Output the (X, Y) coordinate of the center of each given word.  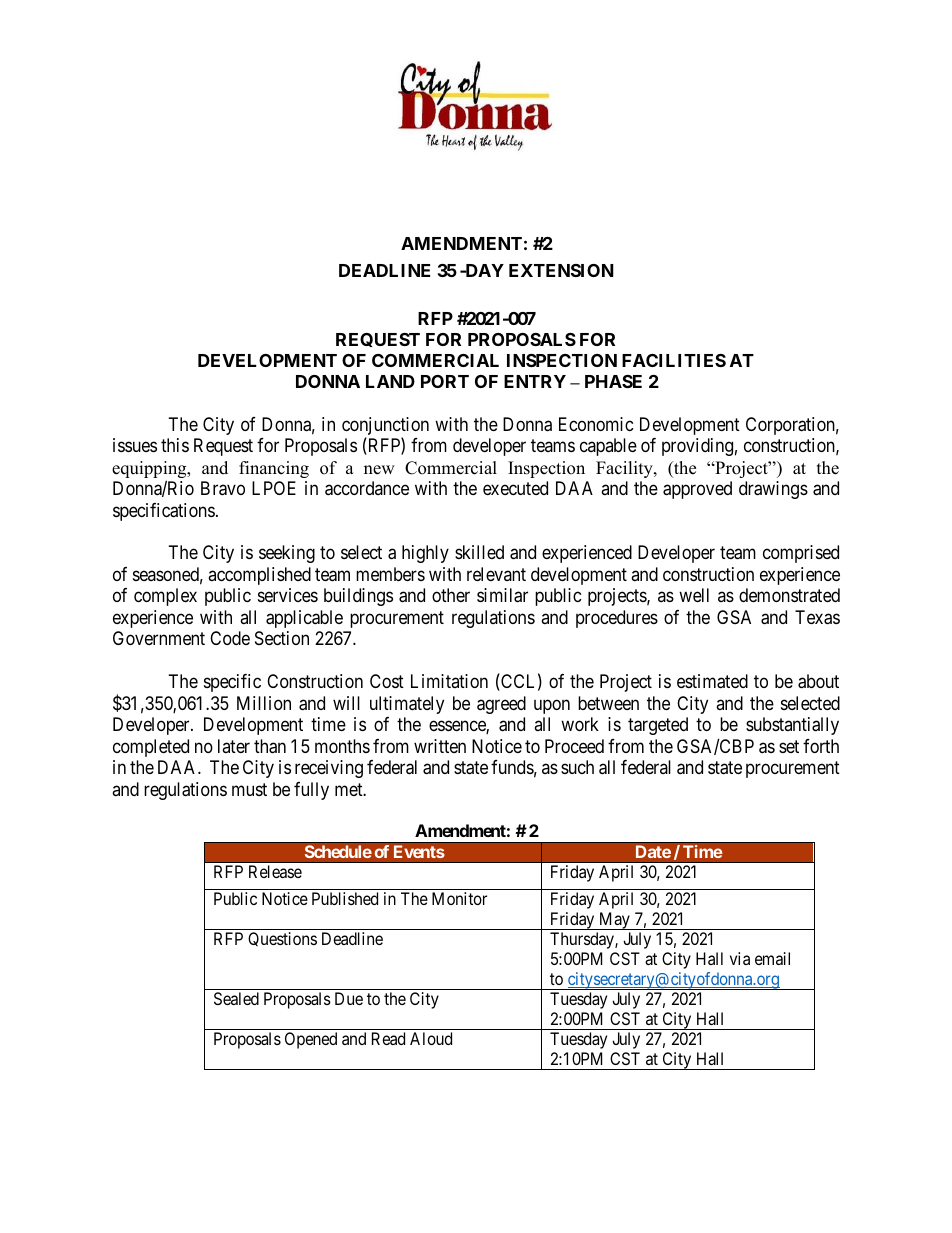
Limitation (449, 681)
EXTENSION (561, 270)
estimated (712, 681)
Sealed (236, 998)
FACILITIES (674, 360)
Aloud (431, 1038)
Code (230, 638)
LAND (390, 381)
